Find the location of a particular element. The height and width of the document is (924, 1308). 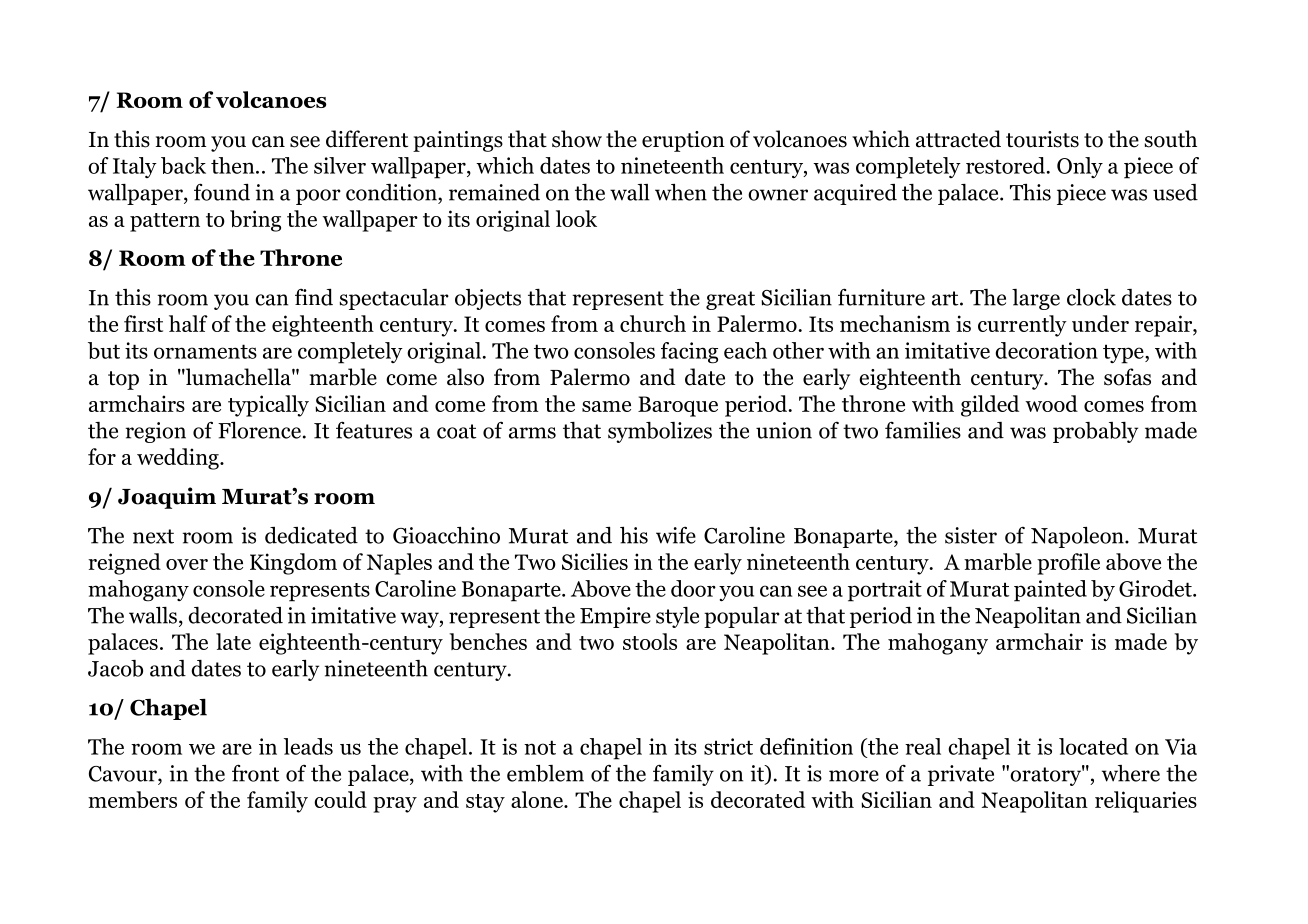

Only is located at coordinates (1080, 167).
